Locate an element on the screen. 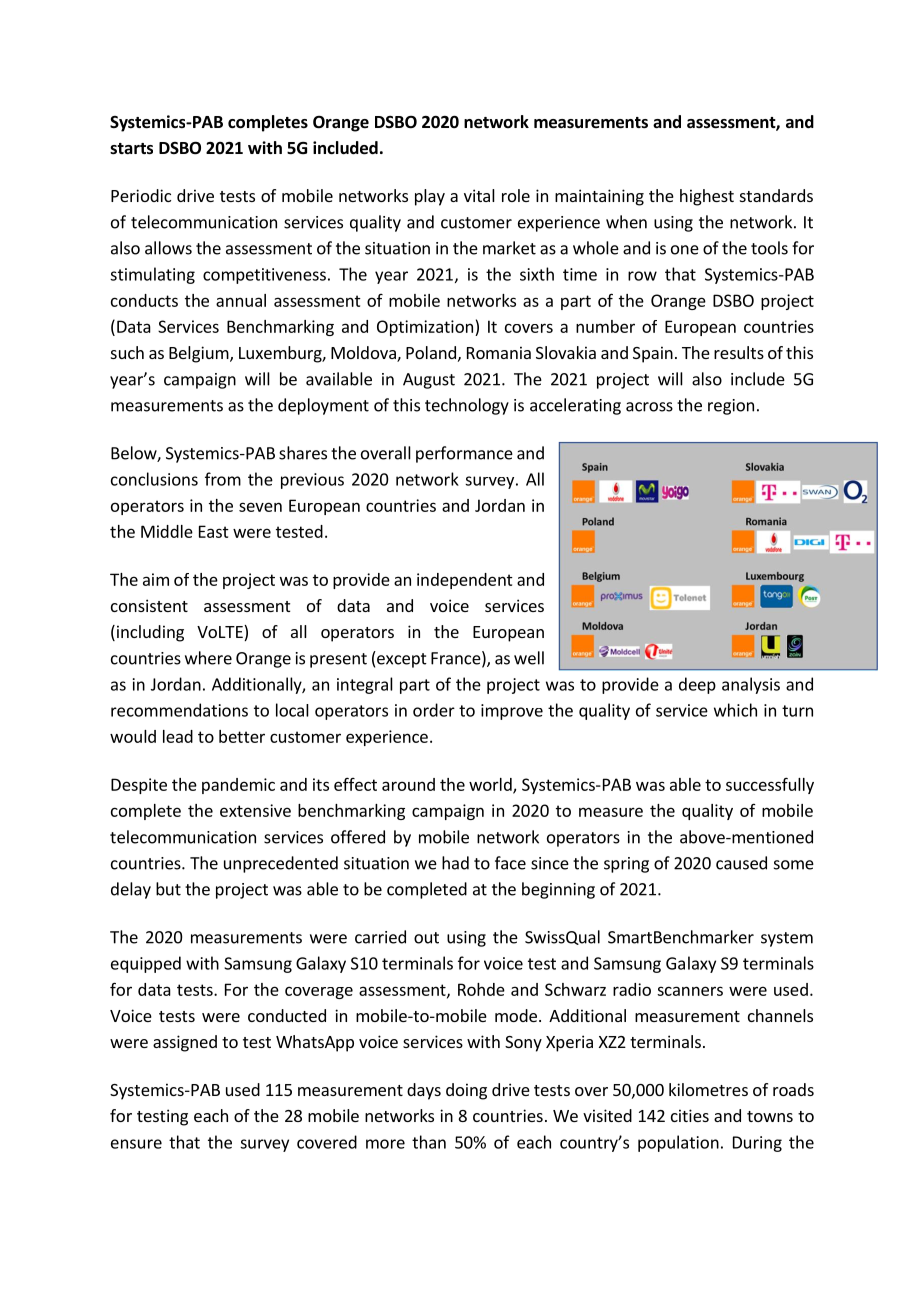  pandemic is located at coordinates (238, 786).
